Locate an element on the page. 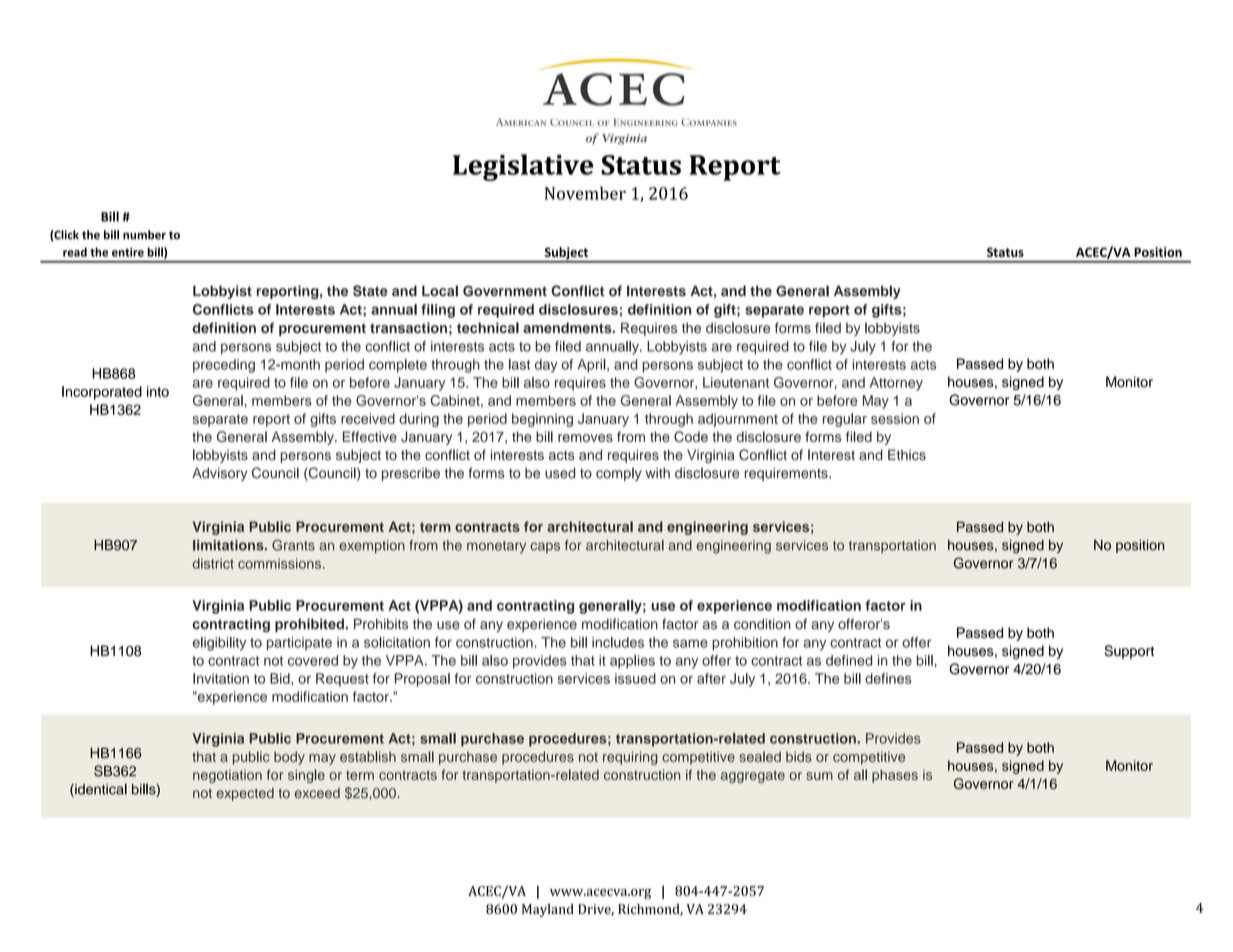 This page has height=952, width=1233. Government is located at coordinates (505, 291).
